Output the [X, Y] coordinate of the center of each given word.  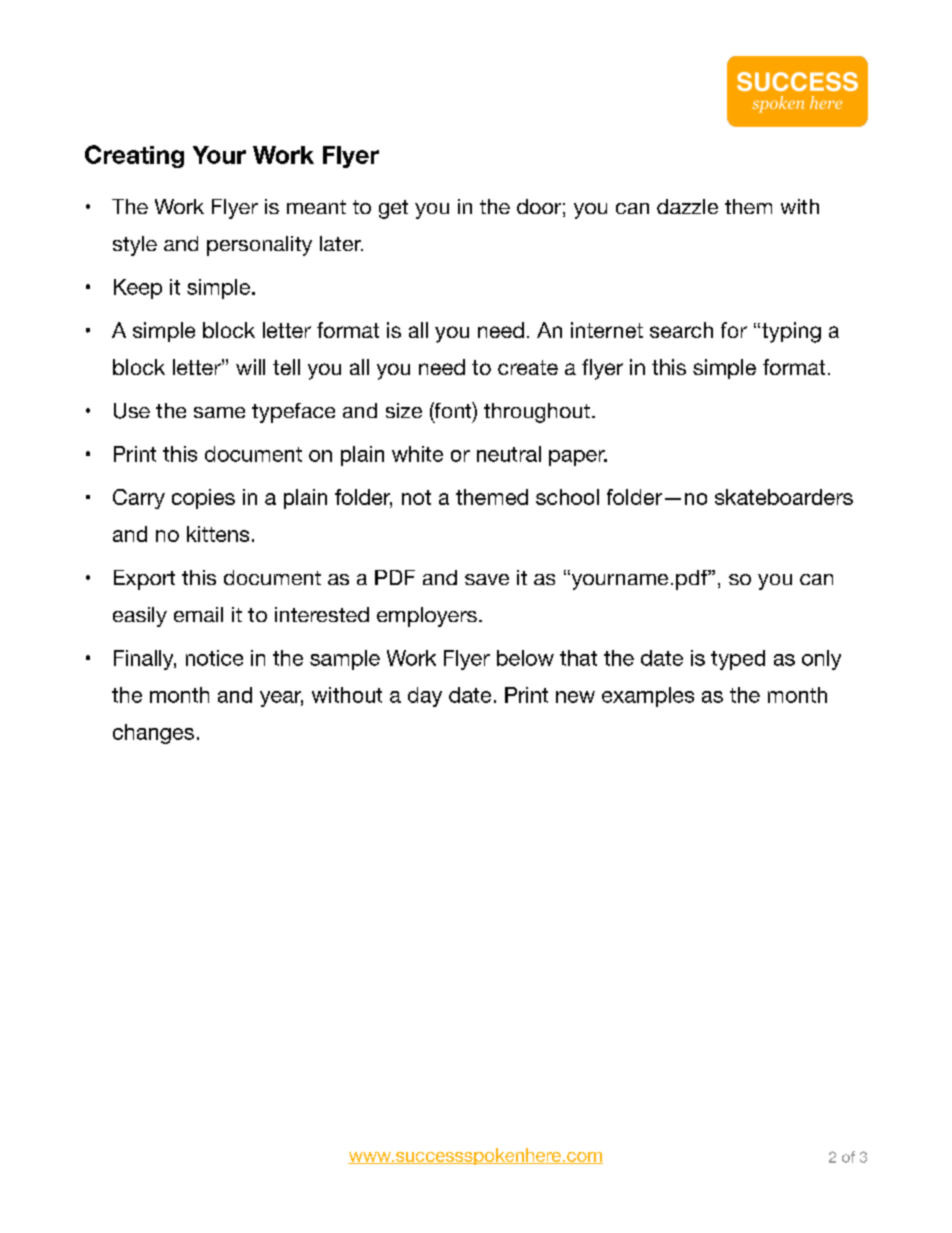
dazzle [687, 206]
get [393, 209]
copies [203, 499]
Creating [134, 156]
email [198, 614]
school [567, 497]
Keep [138, 289]
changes [153, 734]
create [528, 367]
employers [427, 617]
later [341, 243]
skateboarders [784, 497]
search [681, 330]
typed [738, 660]
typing [791, 332]
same [219, 412]
